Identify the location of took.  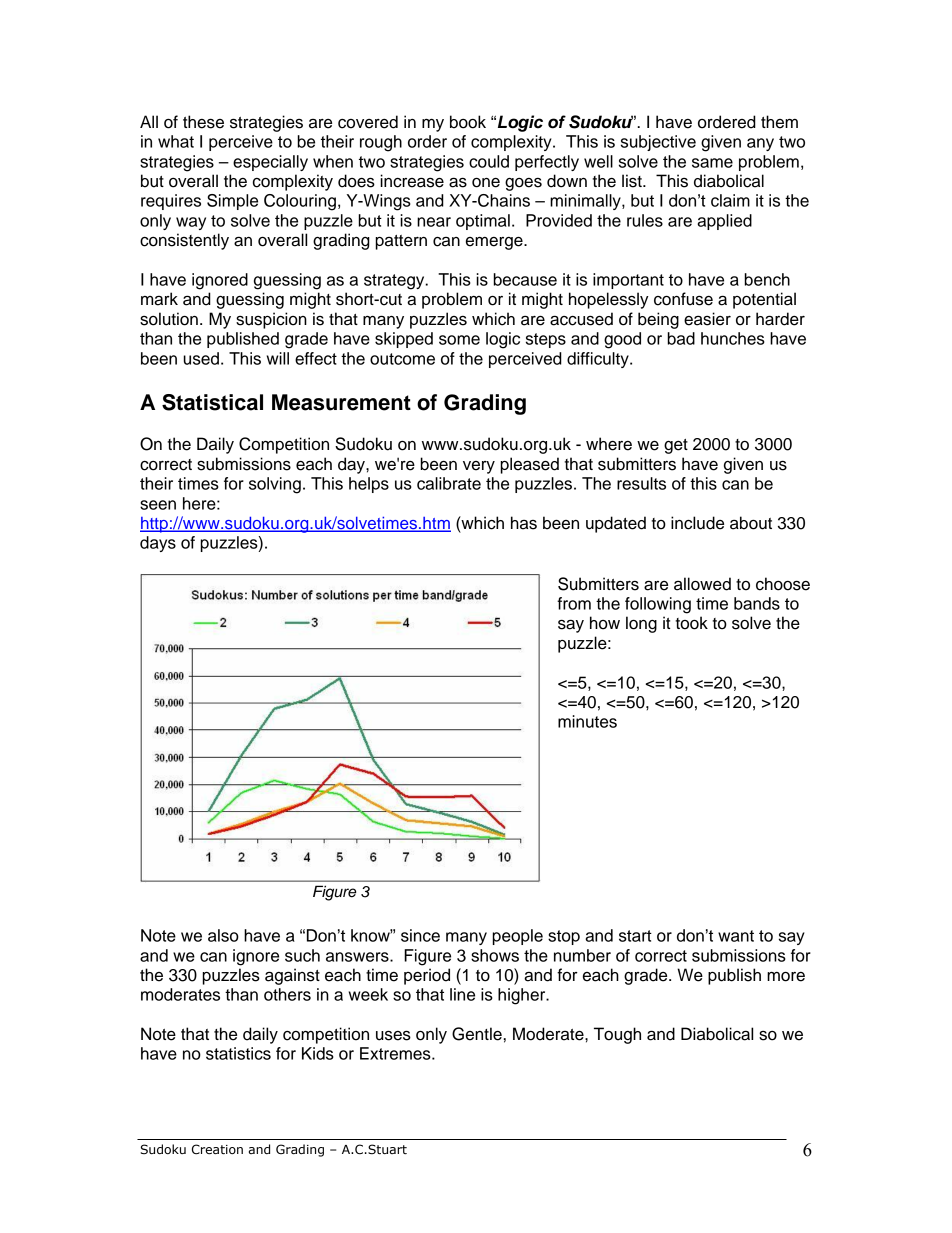
(691, 623).
